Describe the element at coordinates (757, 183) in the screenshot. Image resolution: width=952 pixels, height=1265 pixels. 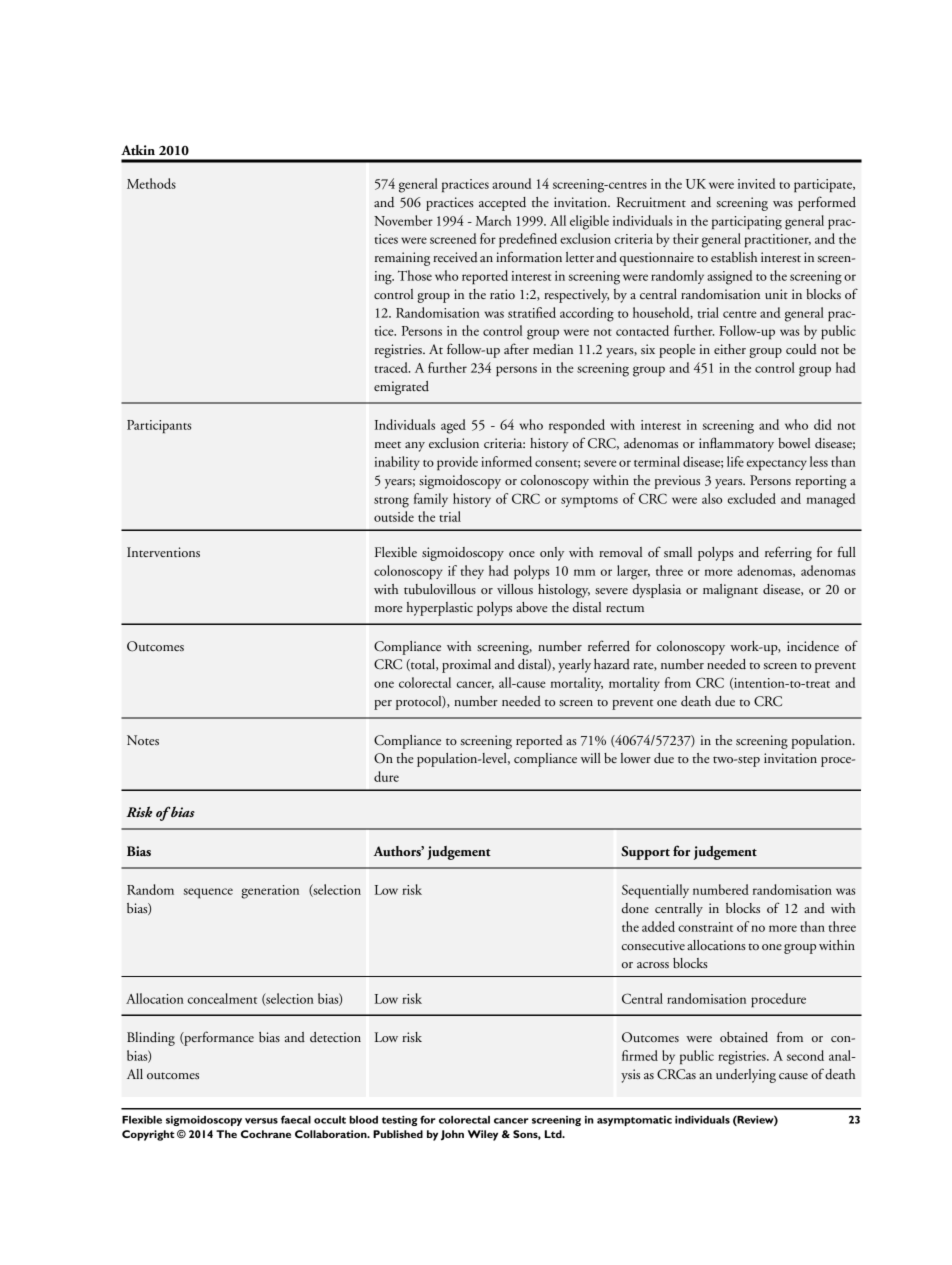
I see `invited` at that location.
